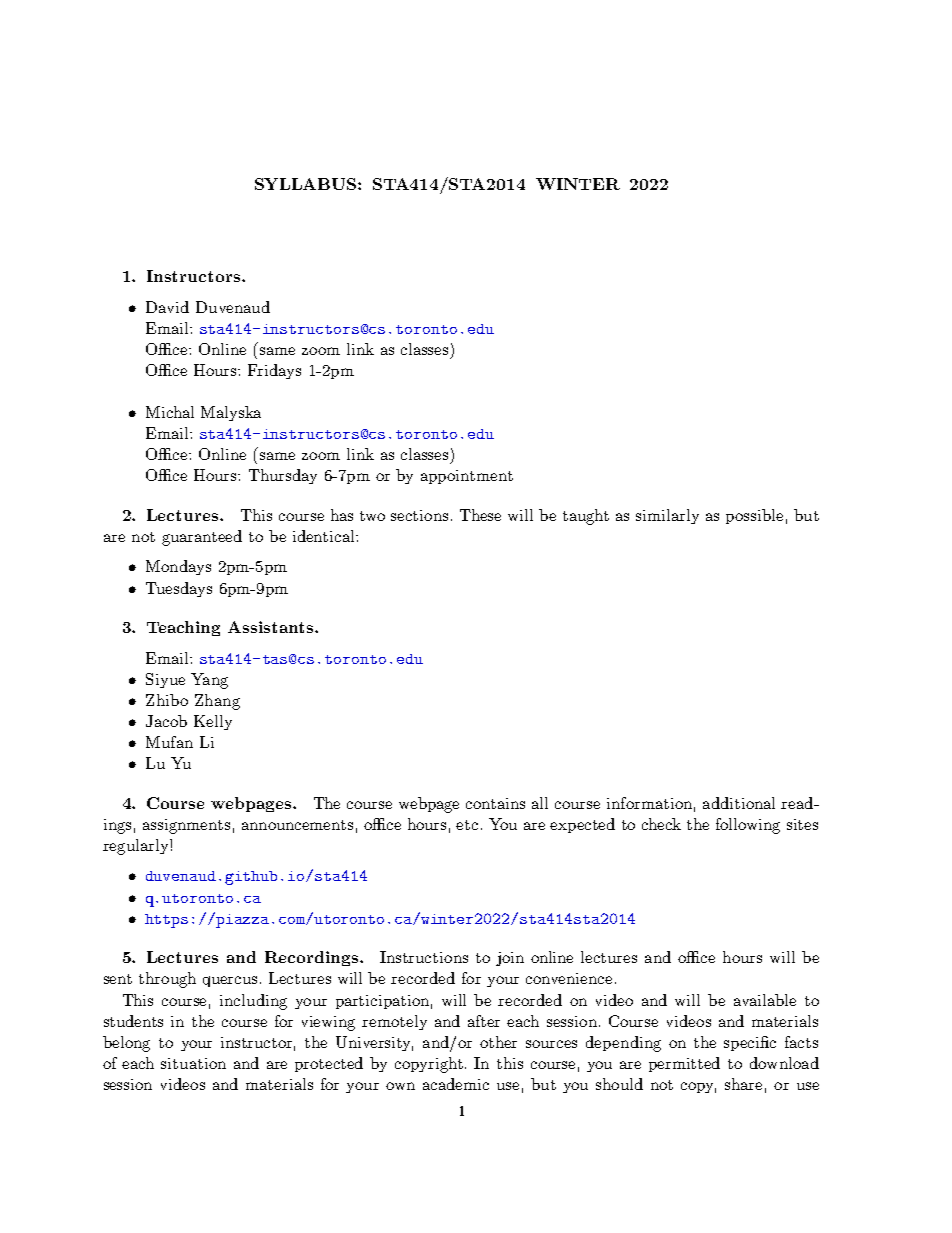 This screenshot has width=952, height=1233. I want to click on Kelly, so click(213, 722).
